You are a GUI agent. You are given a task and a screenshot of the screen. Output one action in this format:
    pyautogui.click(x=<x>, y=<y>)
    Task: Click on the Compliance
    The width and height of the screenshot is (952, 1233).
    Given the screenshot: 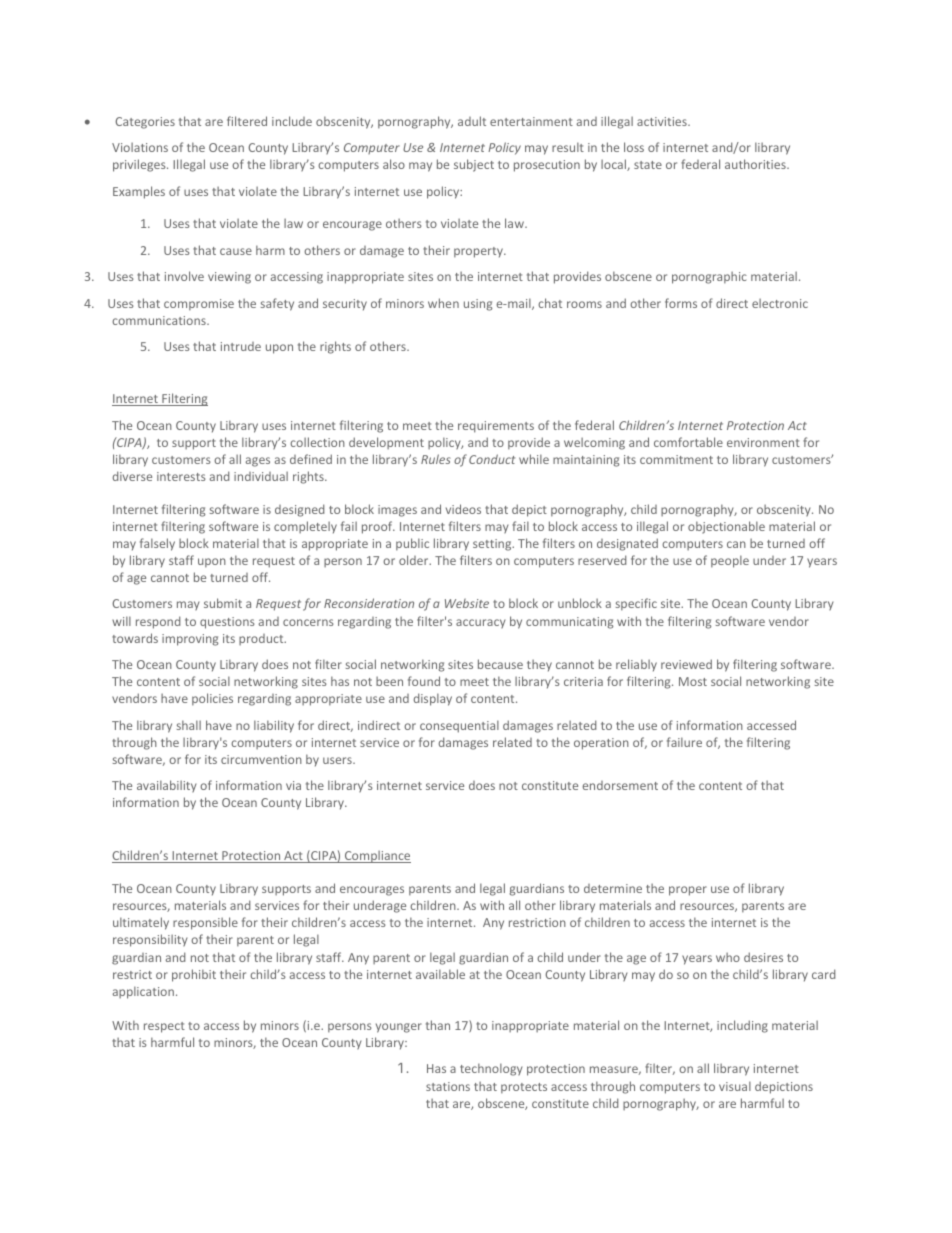 What is the action you would take?
    pyautogui.click(x=376, y=856)
